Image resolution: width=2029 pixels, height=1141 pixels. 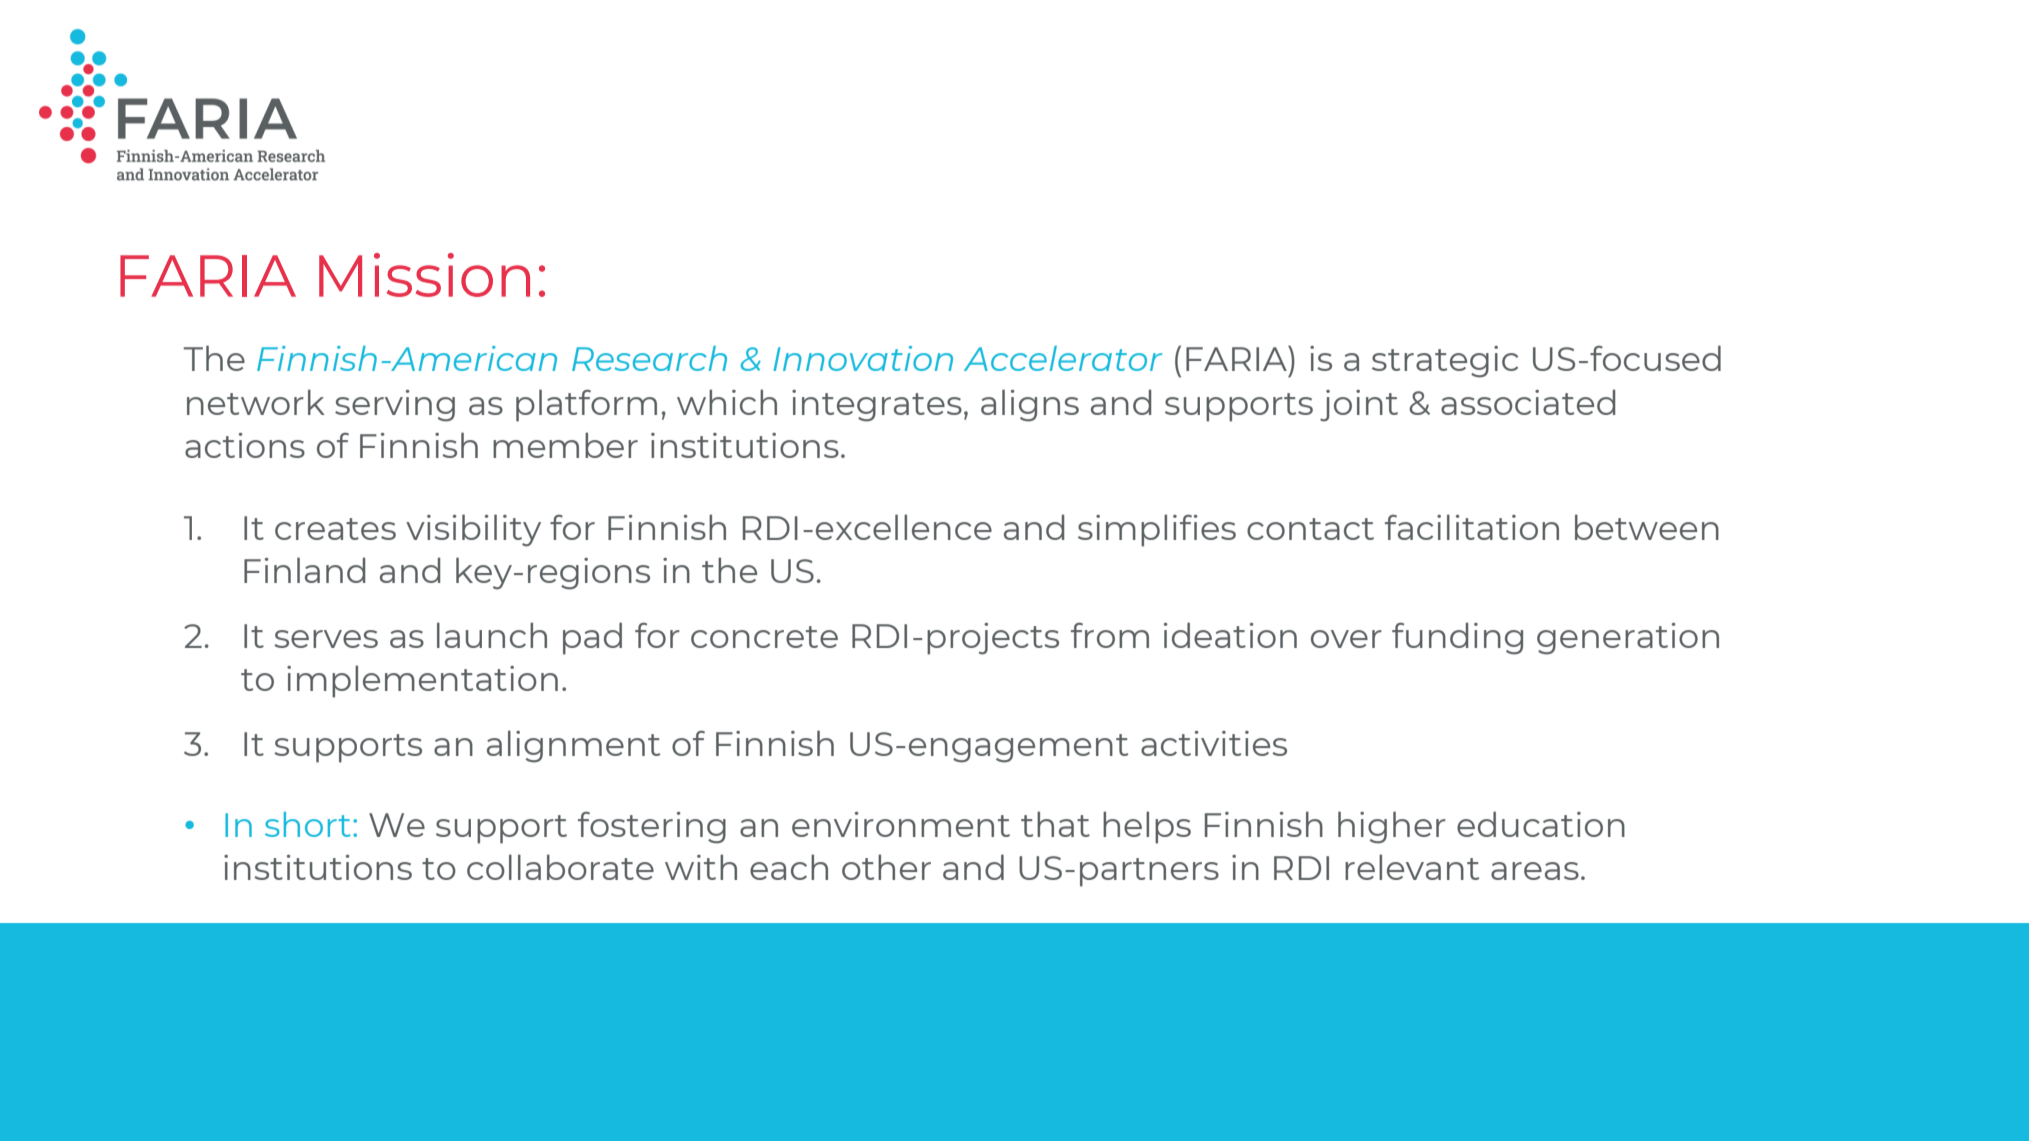 I want to click on Mission, so click(x=424, y=275).
